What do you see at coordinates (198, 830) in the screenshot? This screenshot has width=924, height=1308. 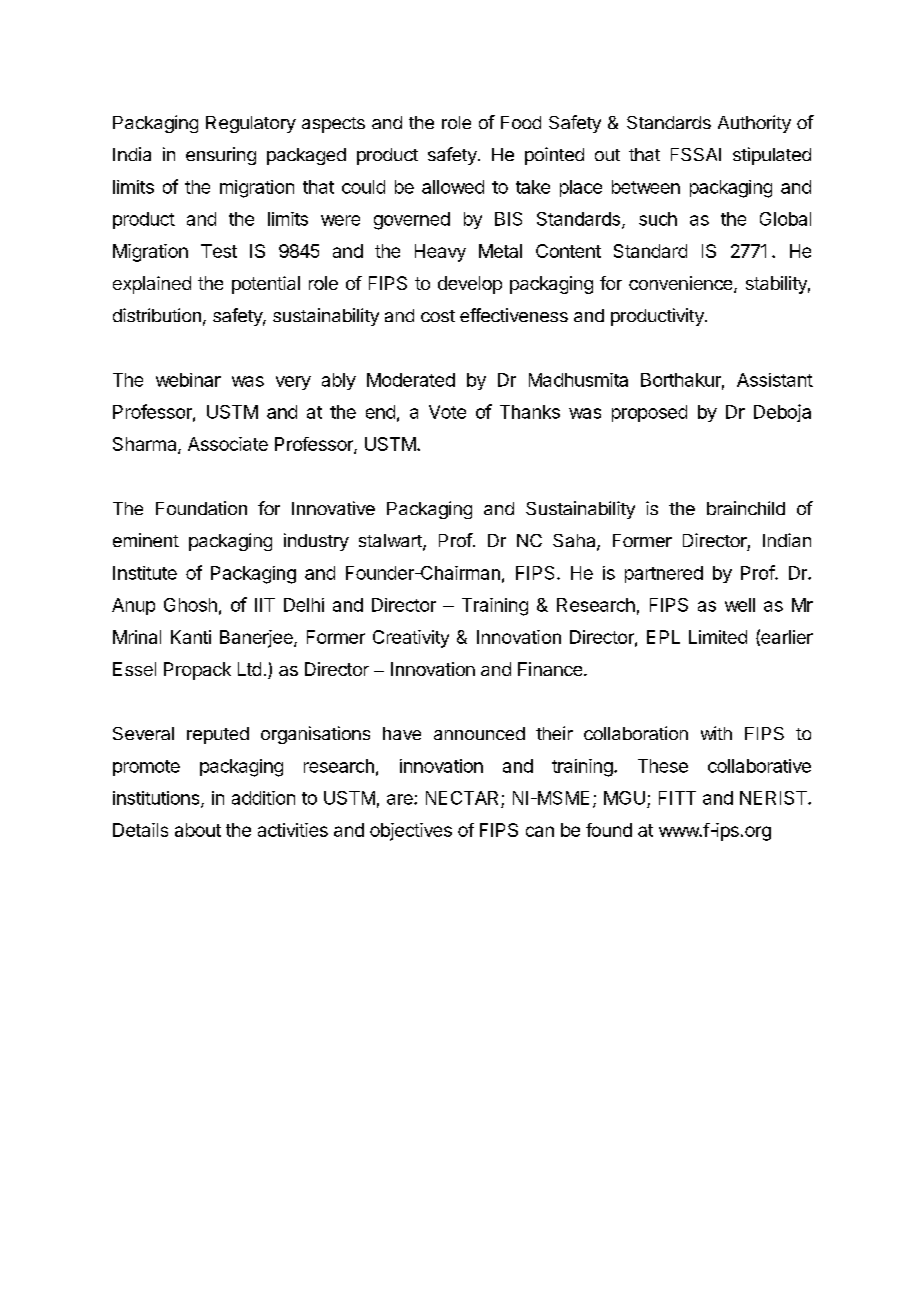 I see `about` at bounding box center [198, 830].
